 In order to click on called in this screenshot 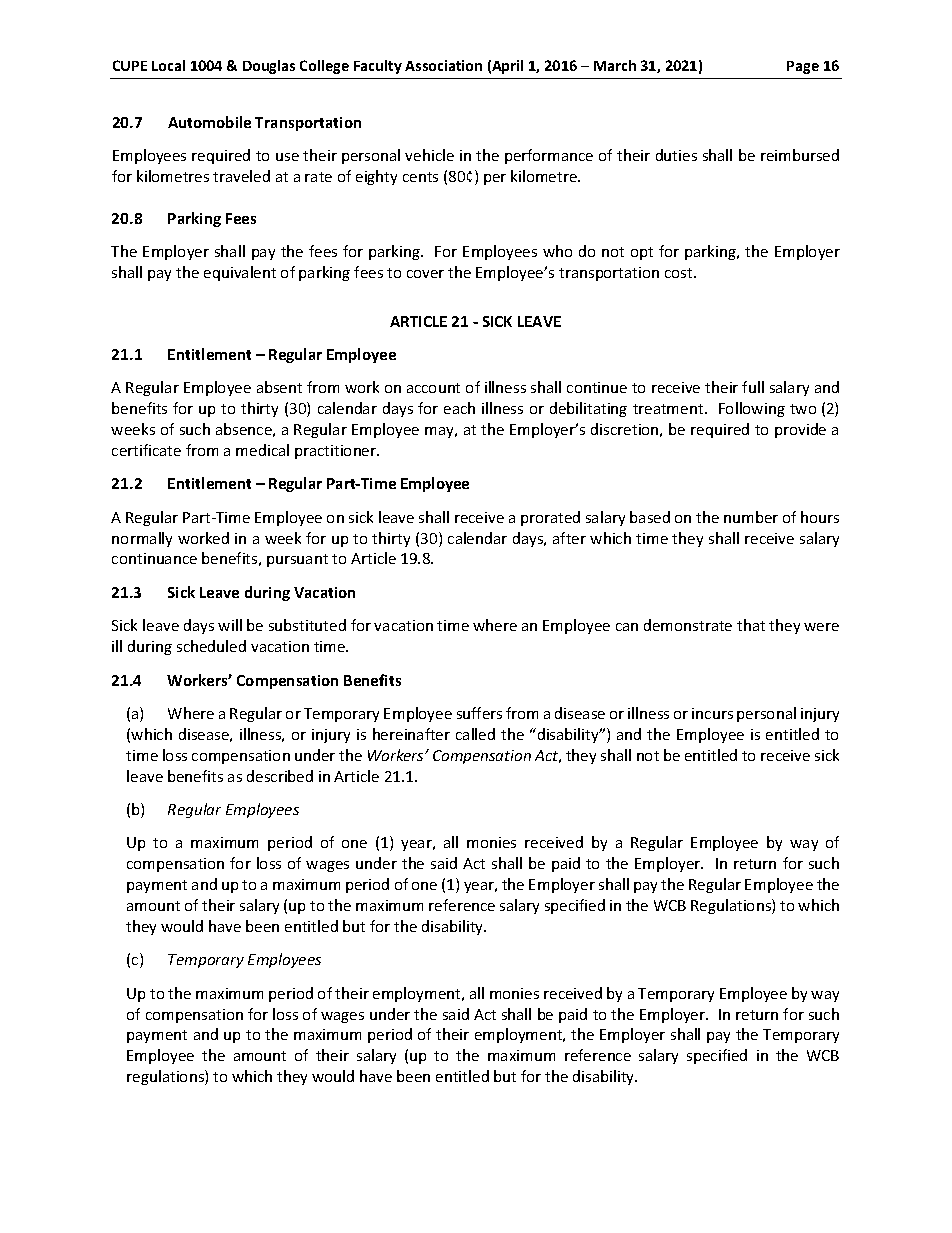, I will do `click(475, 734)`.
